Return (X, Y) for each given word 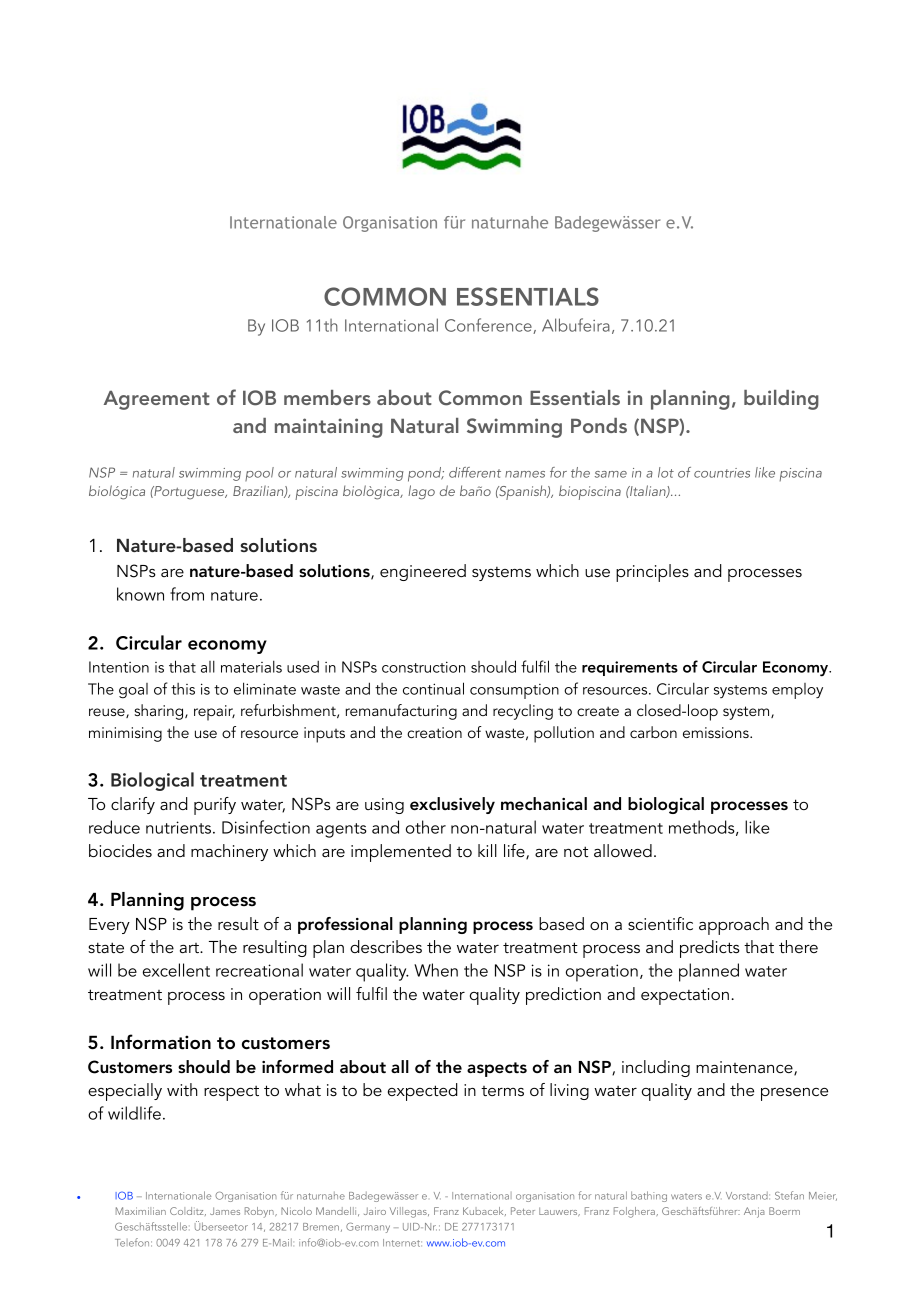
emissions (717, 732)
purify (215, 806)
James (225, 1211)
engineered (423, 572)
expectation (685, 996)
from (187, 594)
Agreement (157, 400)
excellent (176, 970)
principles (652, 573)
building (781, 400)
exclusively (452, 805)
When (436, 970)
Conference (489, 326)
